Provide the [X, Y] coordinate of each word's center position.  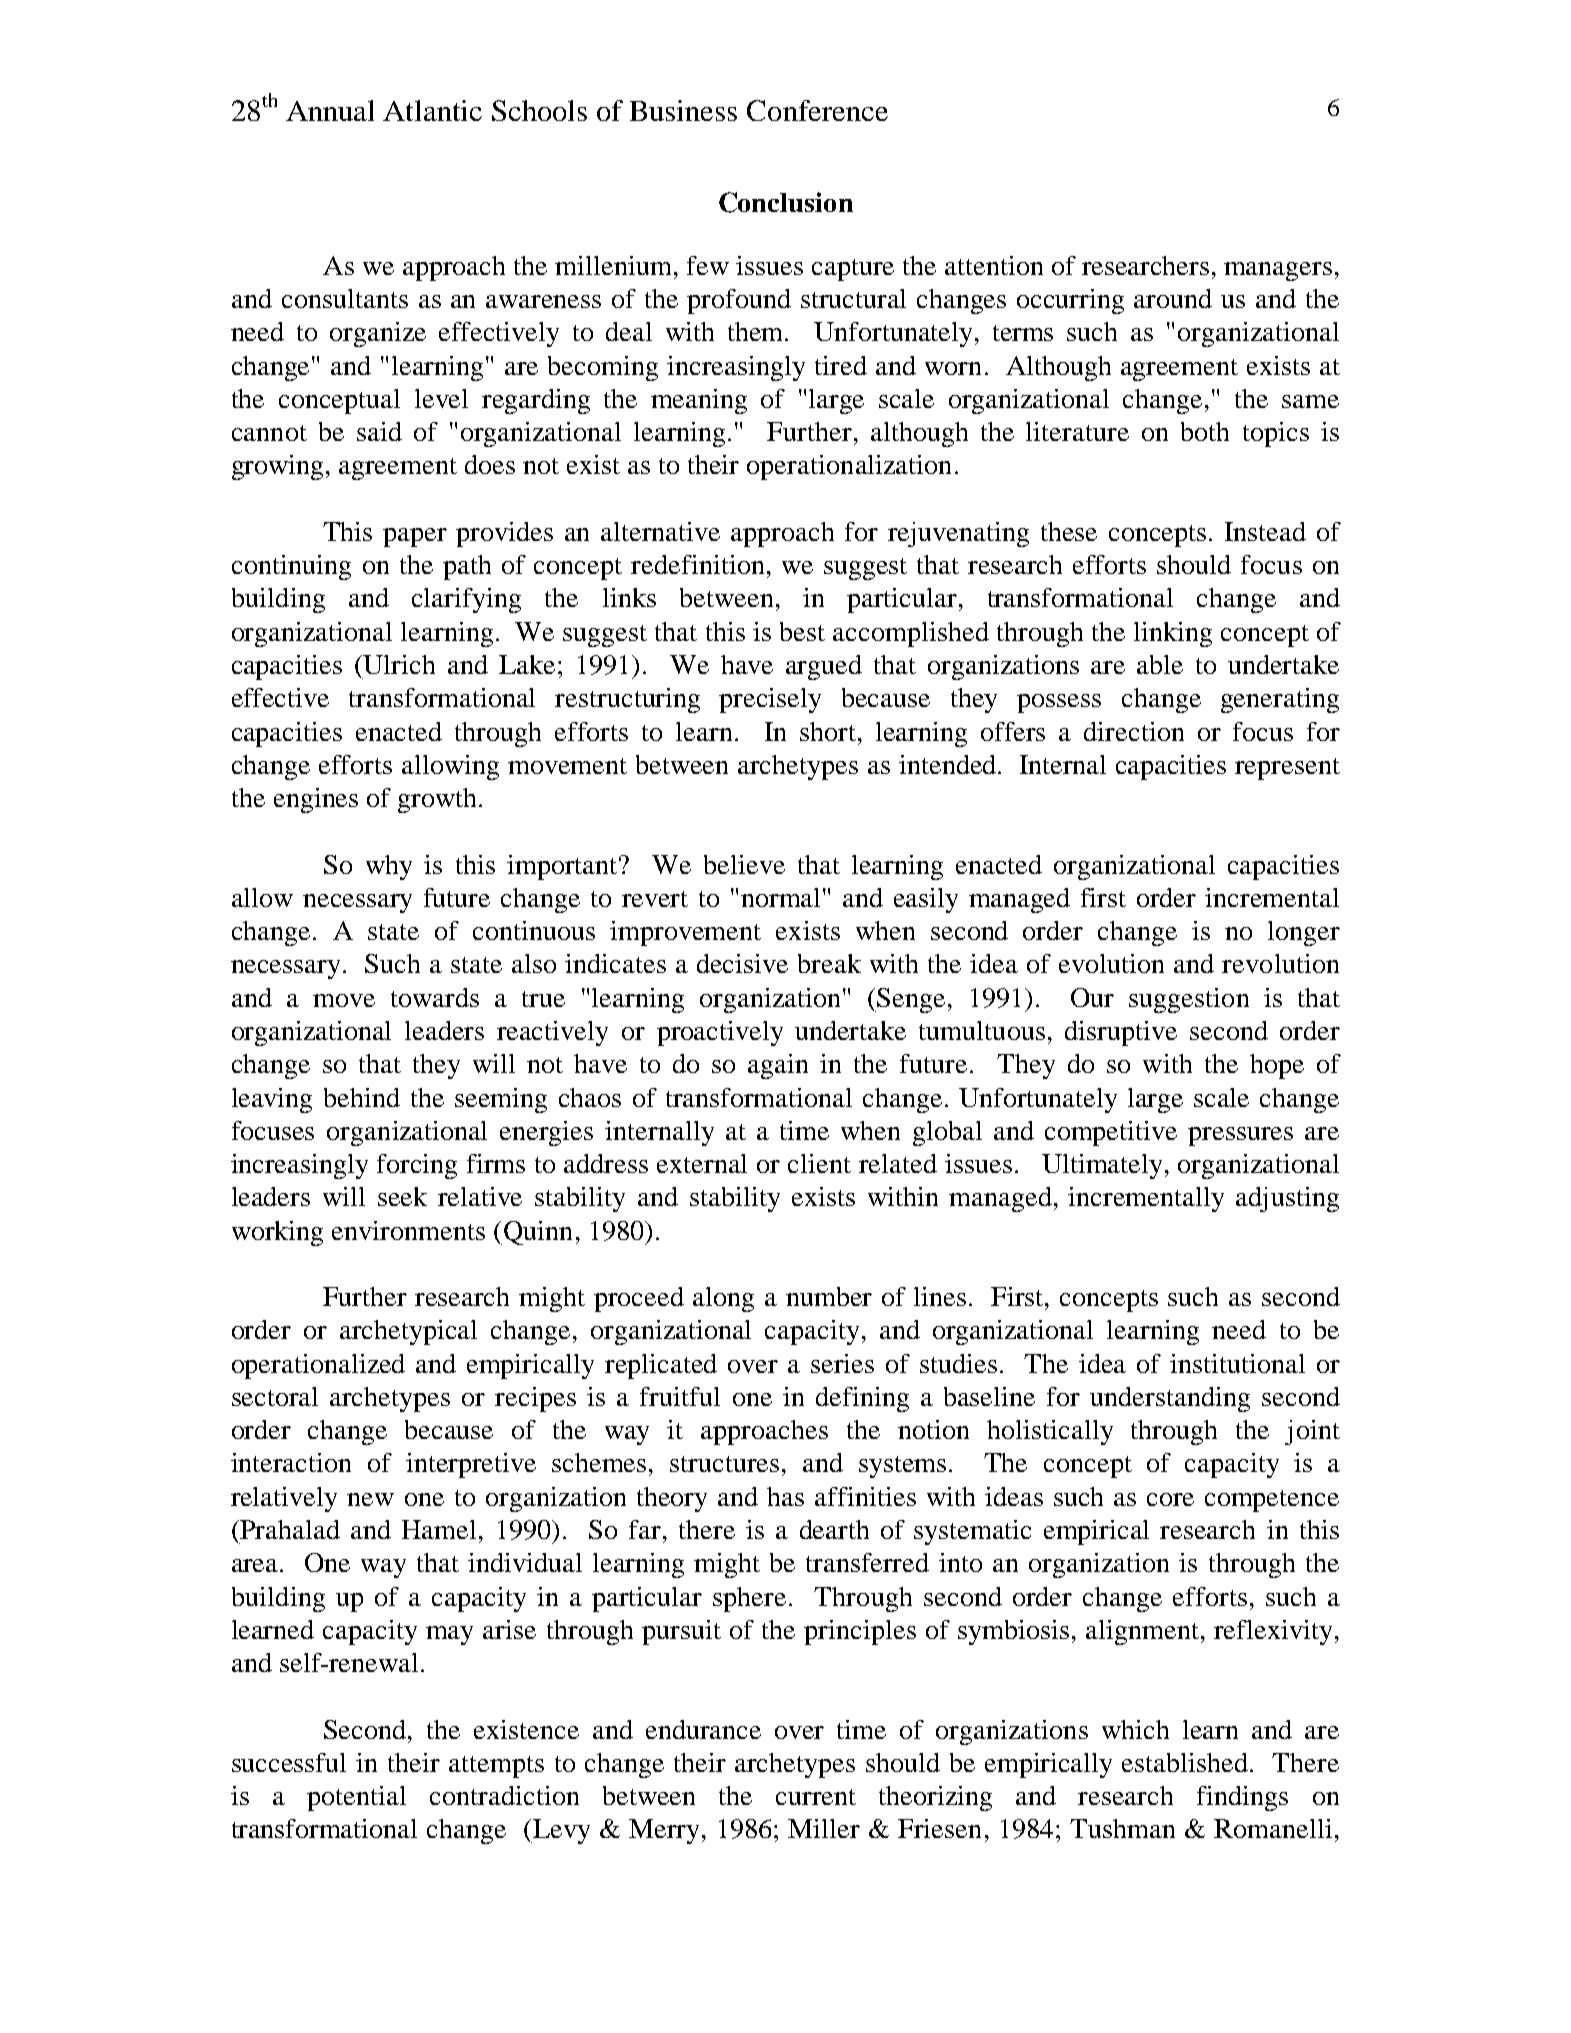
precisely [770, 700]
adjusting [1287, 1199]
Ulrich [399, 664]
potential [356, 1798]
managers [1278, 271]
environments [408, 1230]
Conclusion [786, 202]
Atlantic [432, 110]
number [829, 1296]
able [1160, 664]
